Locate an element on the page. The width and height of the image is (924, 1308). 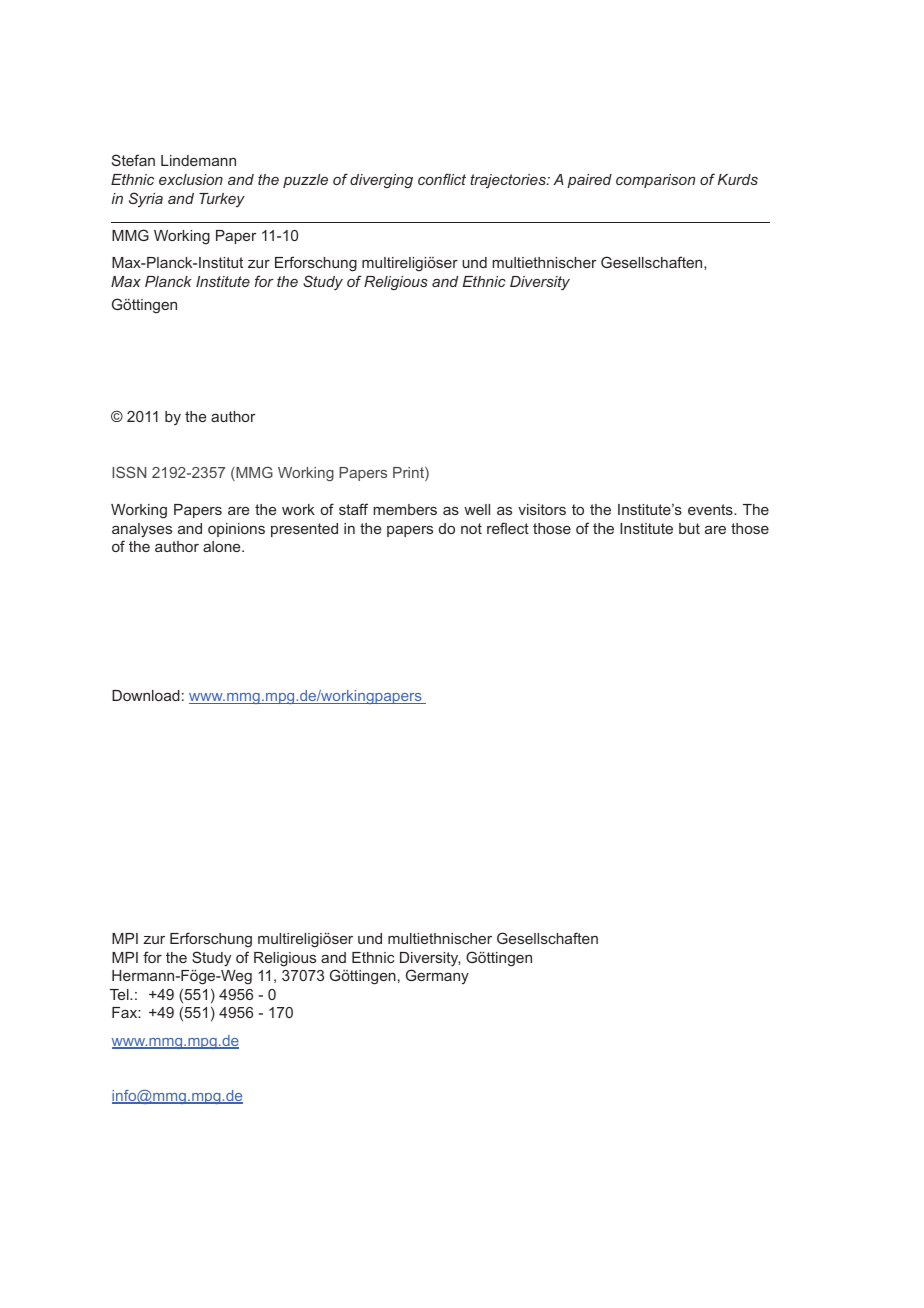
Download is located at coordinates (146, 695).
